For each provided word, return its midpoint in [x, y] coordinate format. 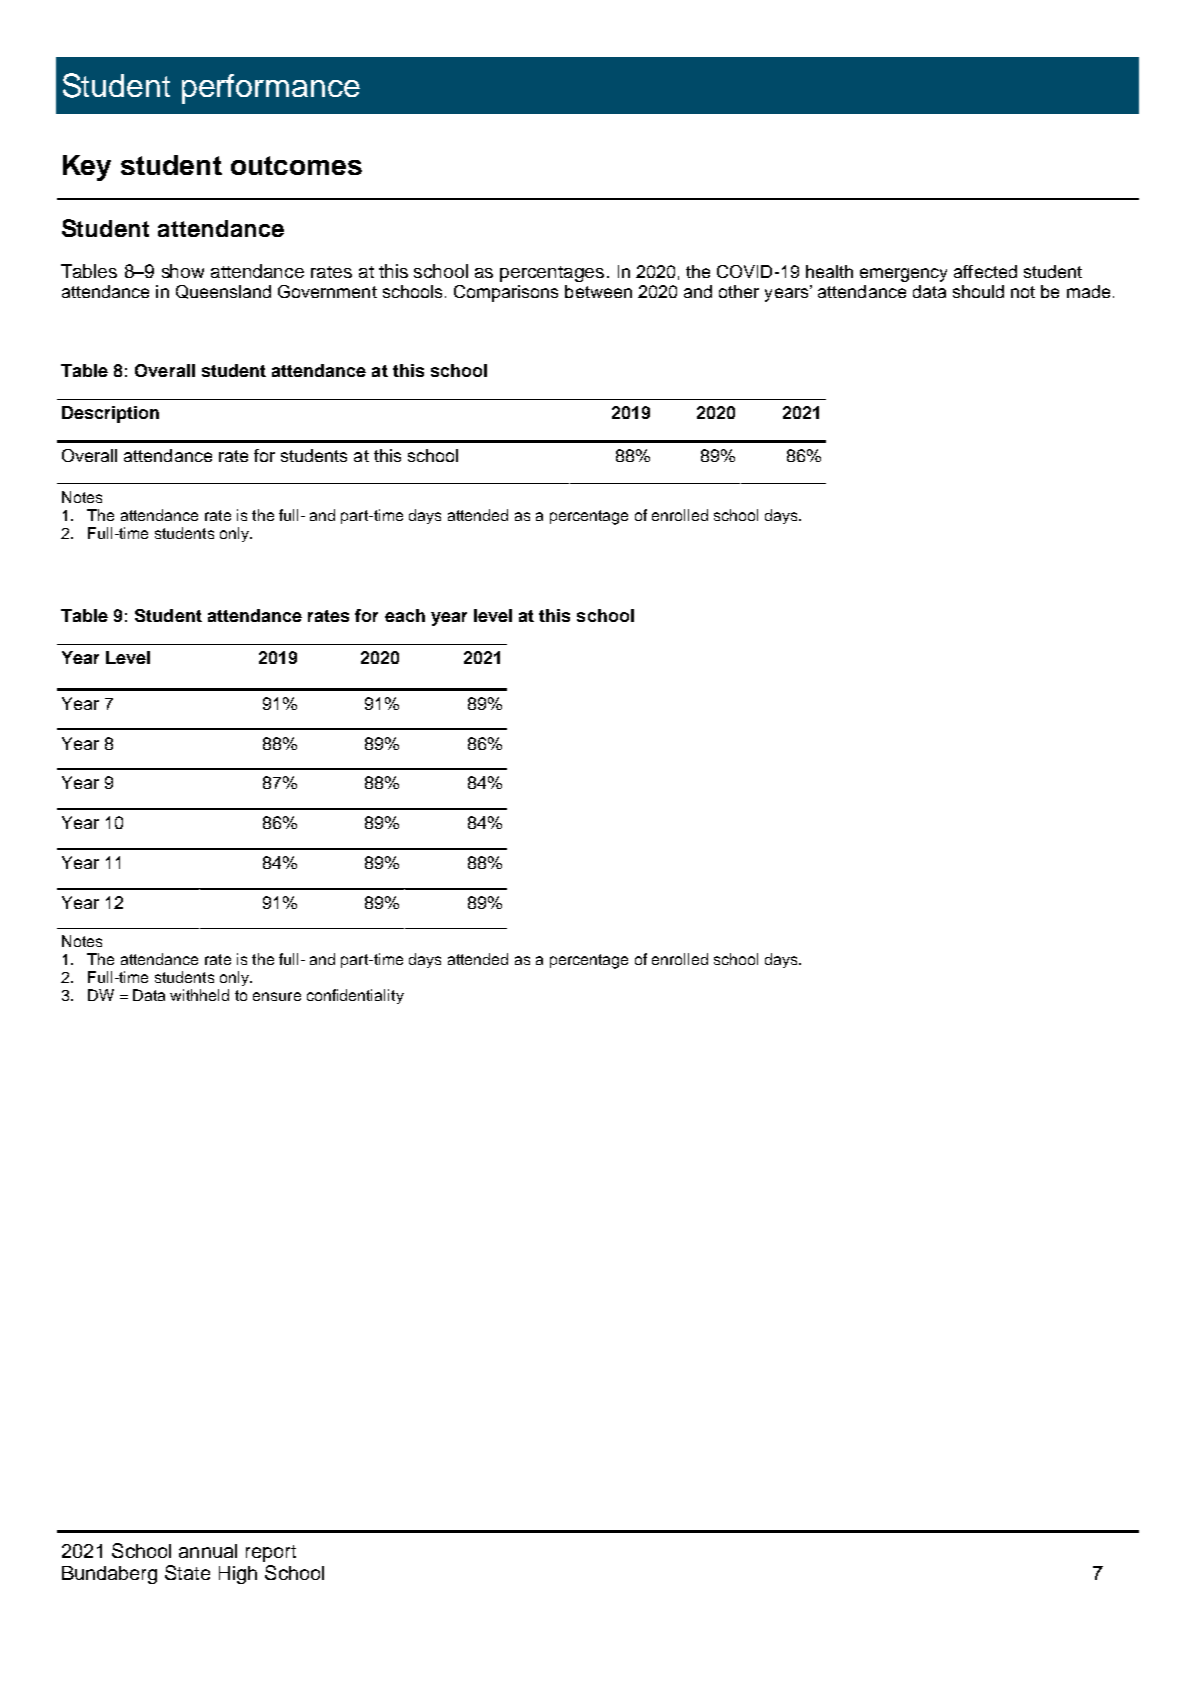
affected [985, 271]
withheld [199, 995]
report [271, 1553]
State [187, 1572]
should [978, 291]
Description [110, 414]
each [405, 615]
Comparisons [506, 293]
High [238, 1575]
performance [271, 89]
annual [208, 1551]
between [598, 291]
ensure [277, 996]
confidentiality [355, 996]
